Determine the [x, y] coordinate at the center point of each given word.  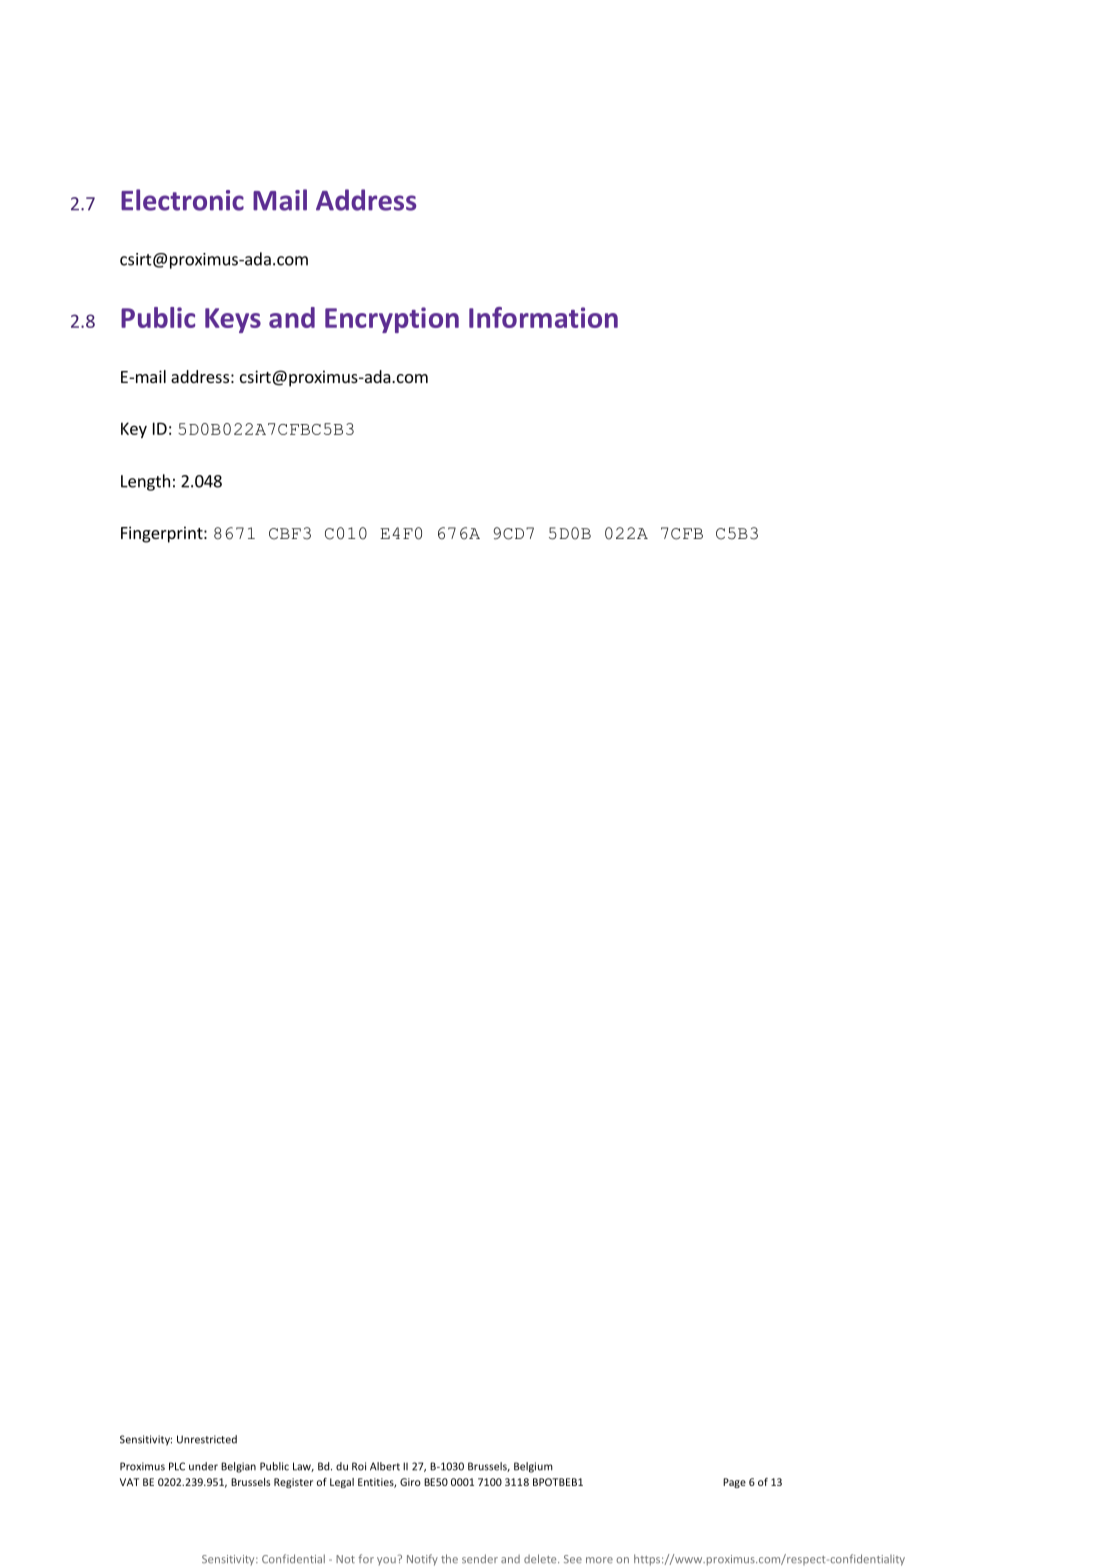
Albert [385, 1466]
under [203, 1466]
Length [145, 482]
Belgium [533, 1467]
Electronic [182, 200]
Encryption [392, 320]
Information [543, 317]
